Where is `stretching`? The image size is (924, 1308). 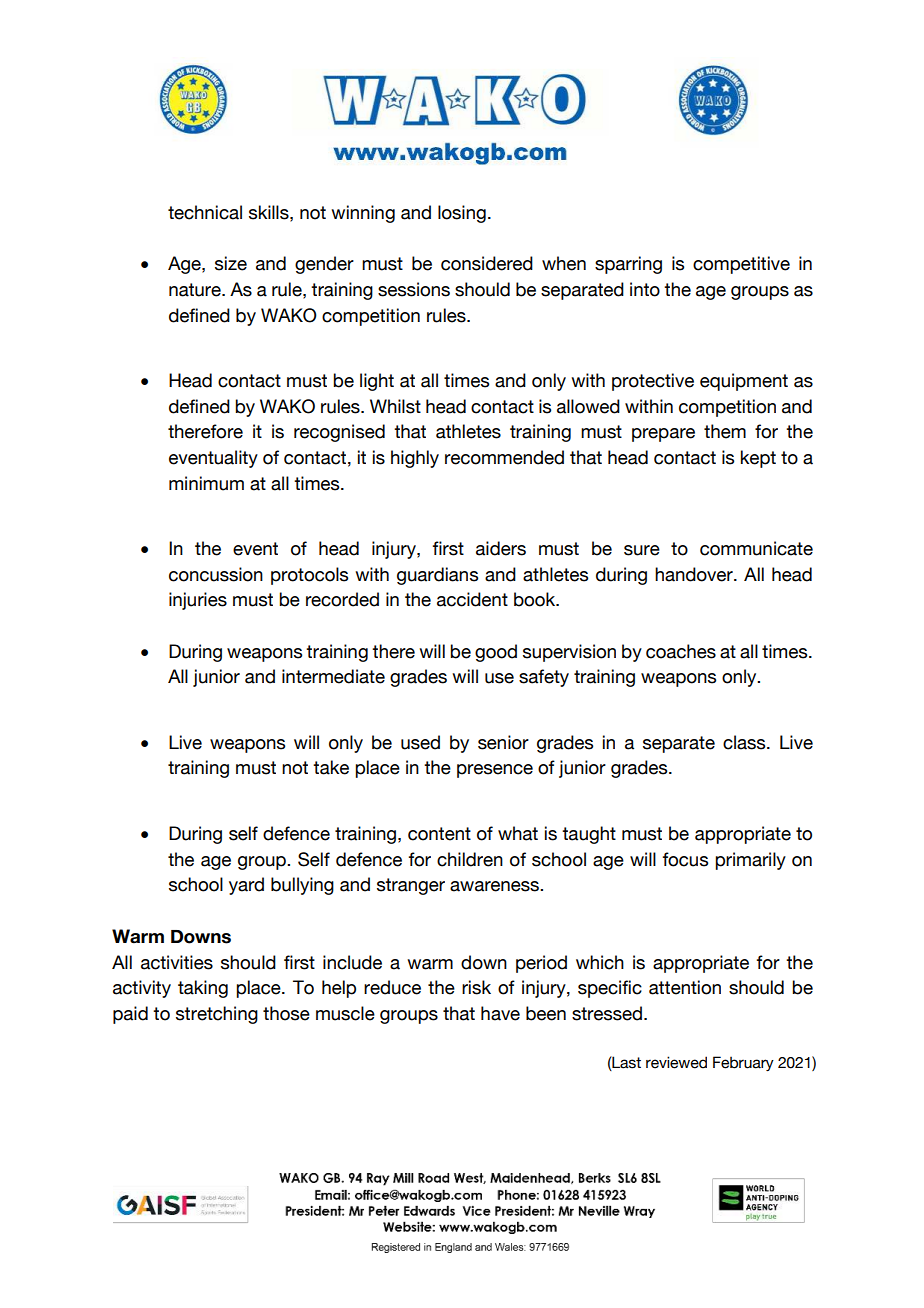
stretching is located at coordinates (217, 1015).
